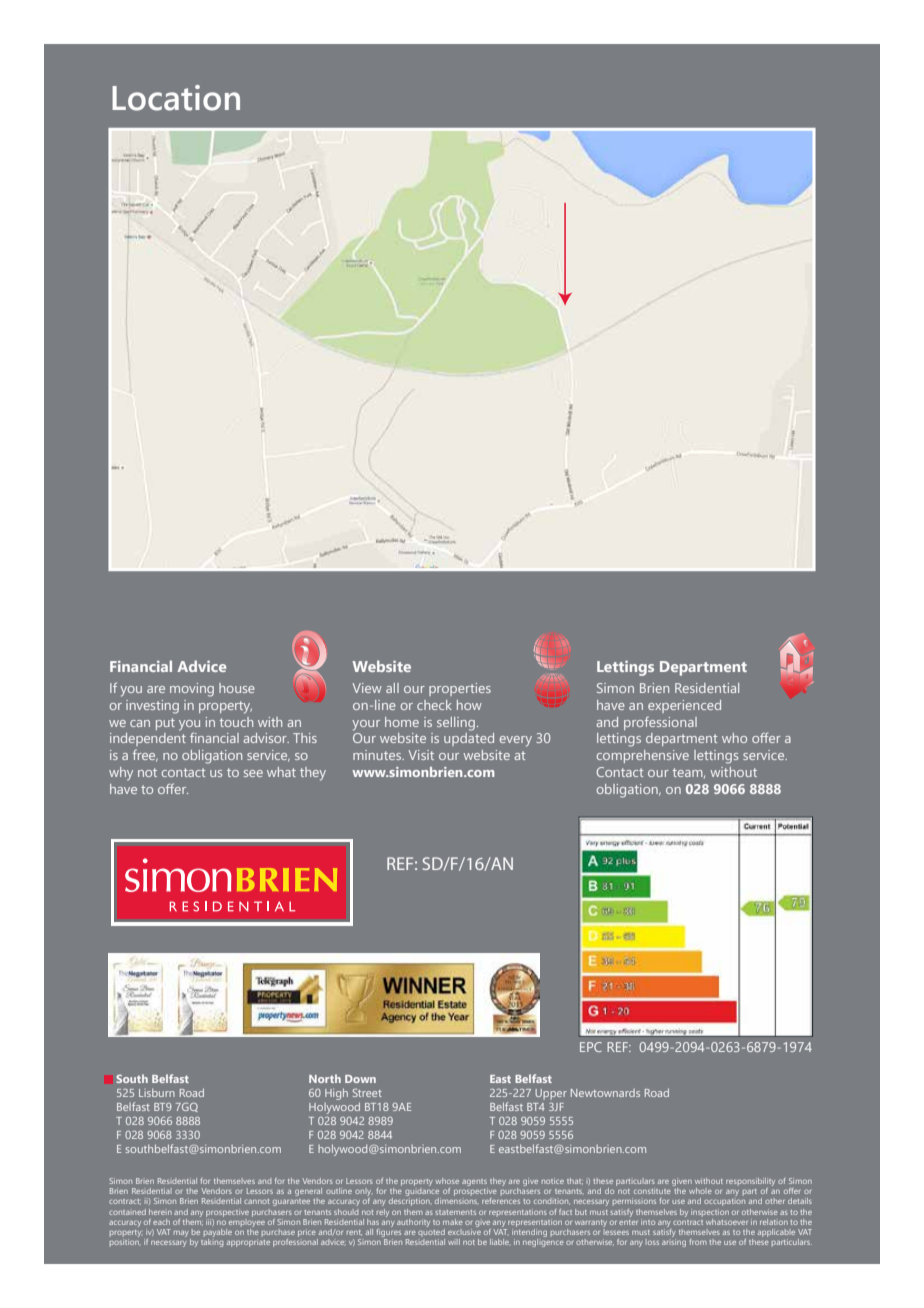 This page has height=1308, width=924. I want to click on EPC, so click(591, 1047).
